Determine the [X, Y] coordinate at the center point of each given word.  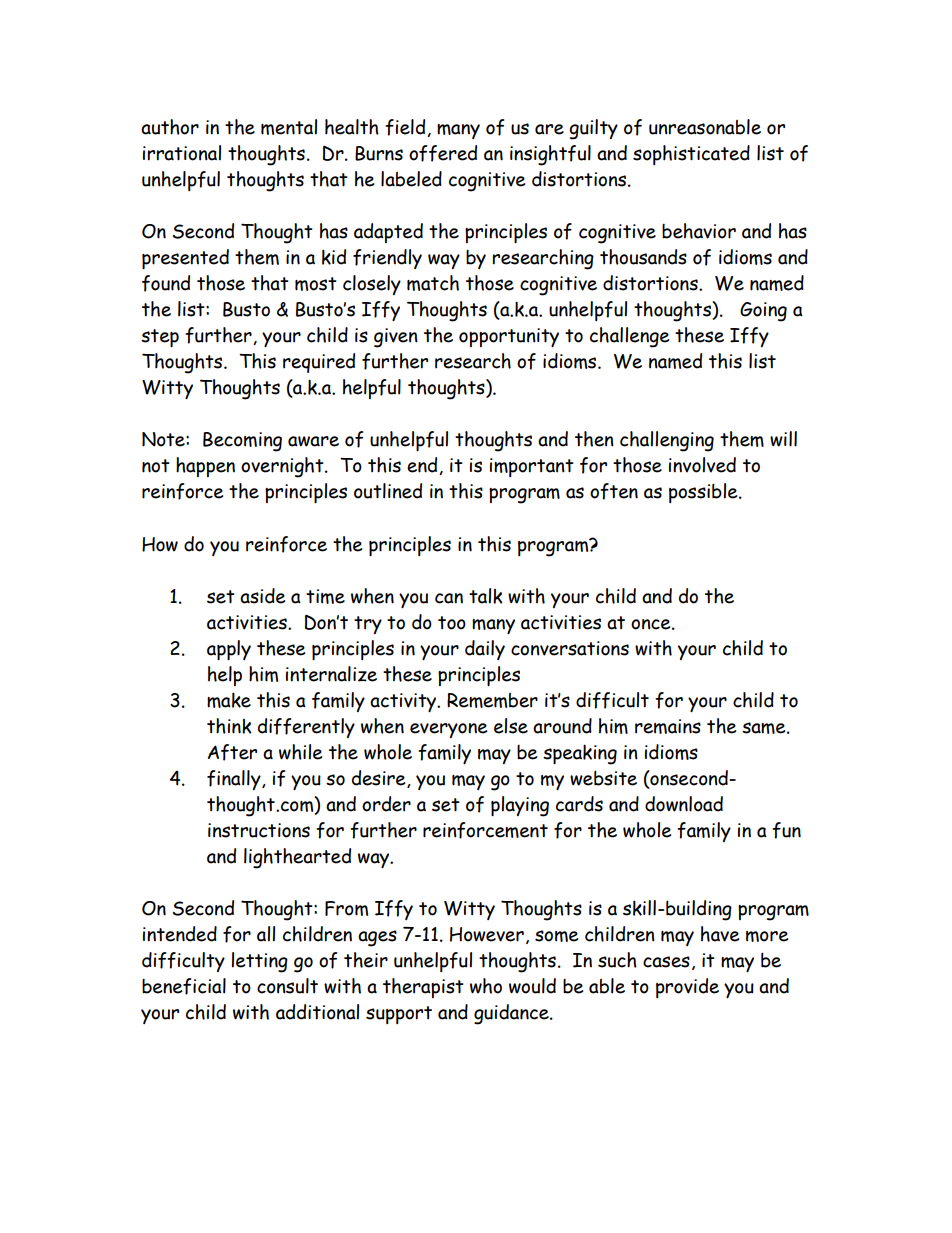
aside [262, 596]
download [684, 804]
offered [443, 153]
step [160, 338]
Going [763, 312]
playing [520, 806]
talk [486, 596]
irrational [182, 153]
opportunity [509, 337]
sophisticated [691, 155]
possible [704, 493]
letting [259, 962]
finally [235, 780]
